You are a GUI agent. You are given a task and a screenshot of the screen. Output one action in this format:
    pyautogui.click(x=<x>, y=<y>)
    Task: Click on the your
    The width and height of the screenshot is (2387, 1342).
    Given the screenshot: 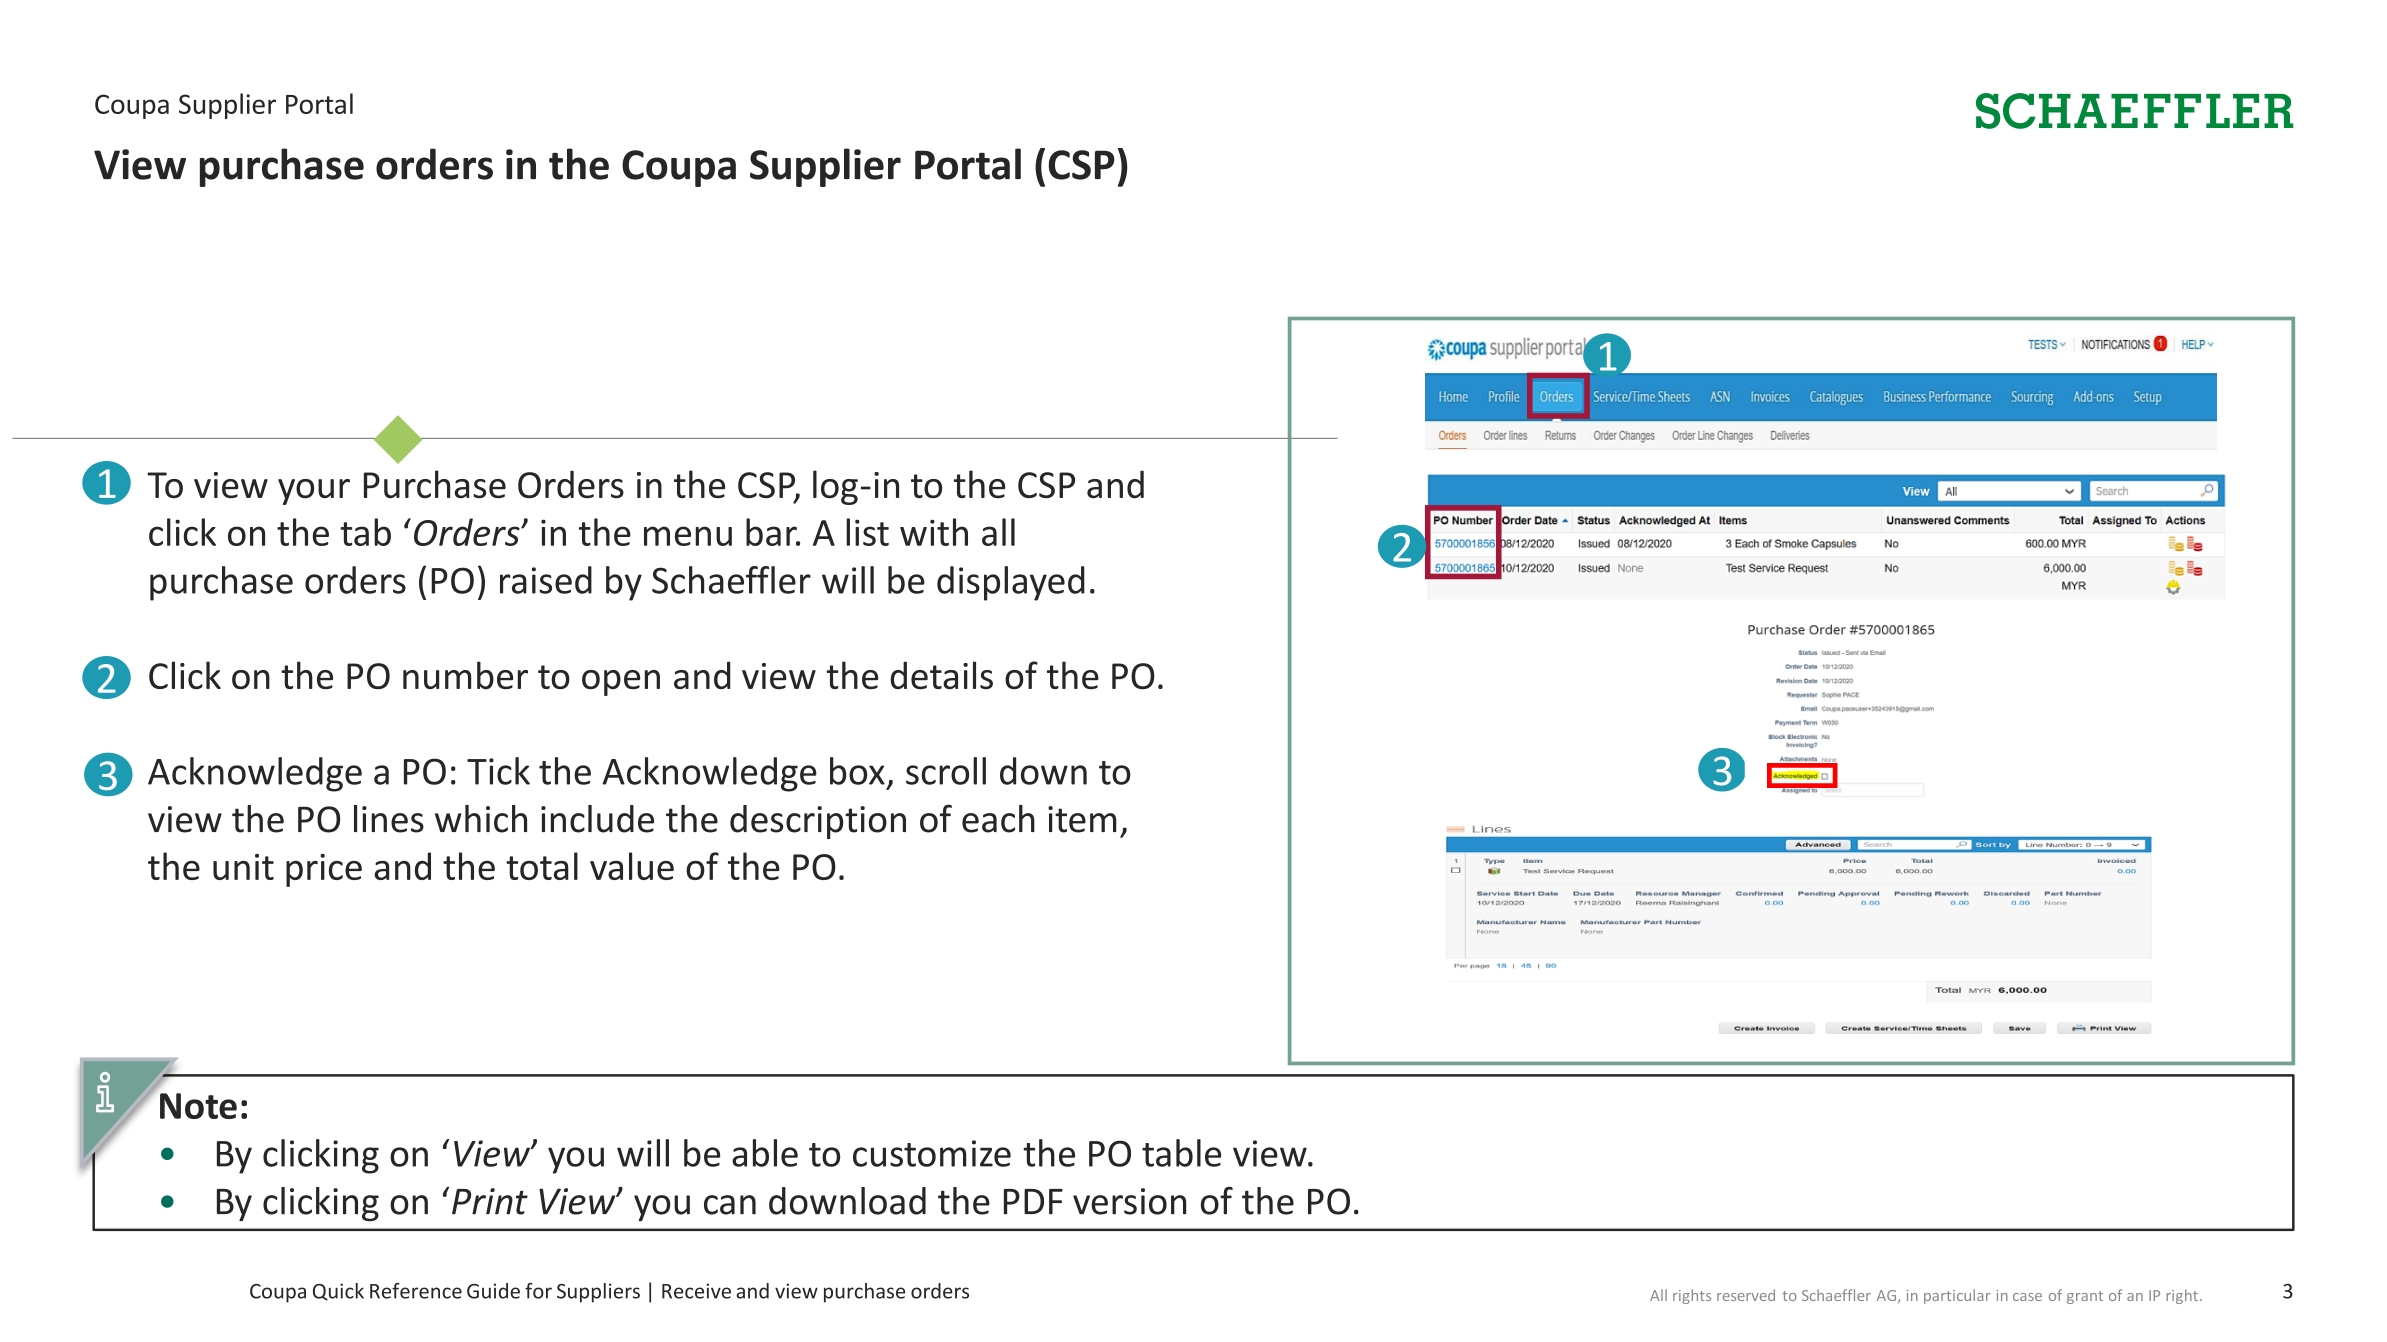 What is the action you would take?
    pyautogui.click(x=314, y=492)
